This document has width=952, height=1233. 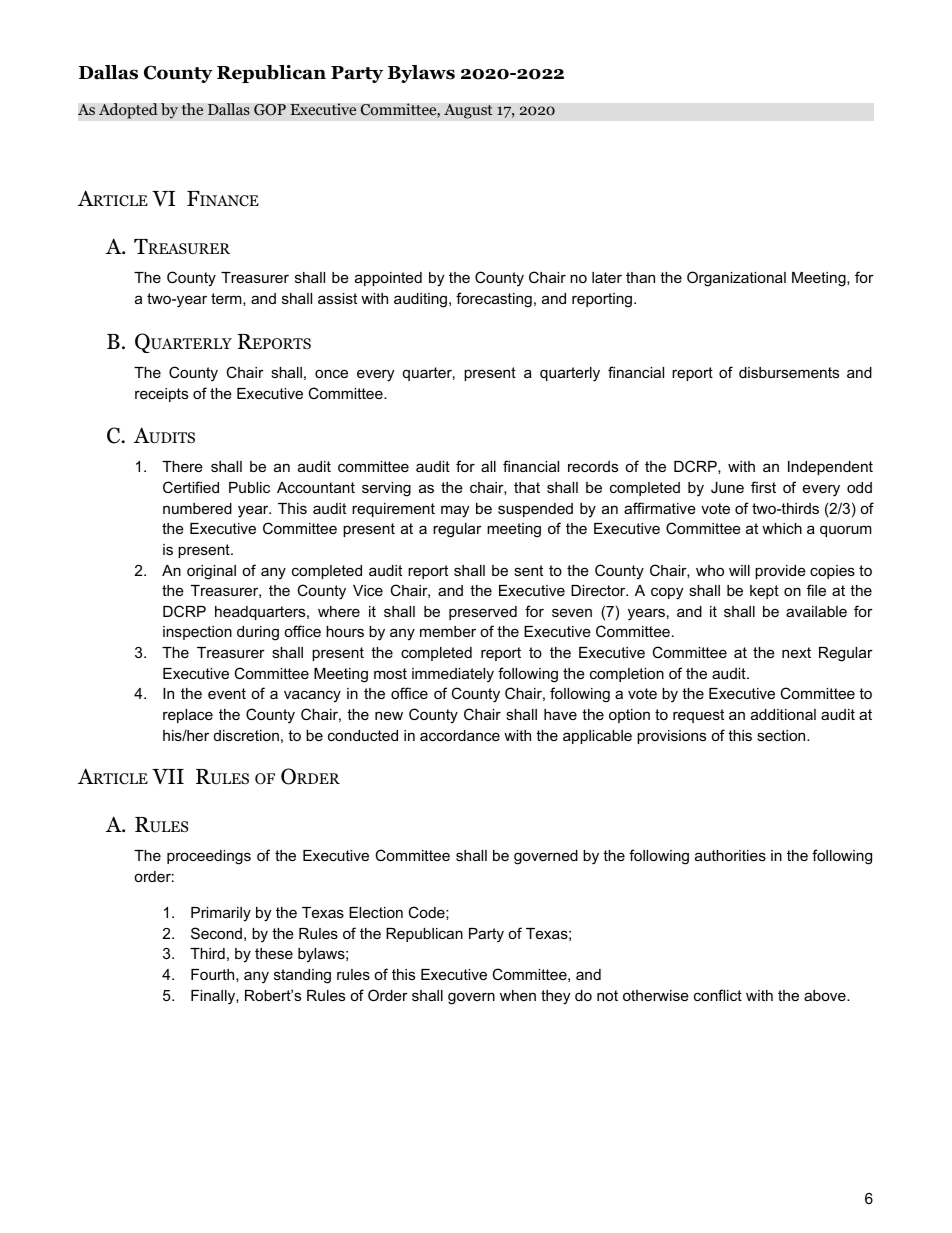 What do you see at coordinates (783, 714) in the document?
I see `additional` at bounding box center [783, 714].
